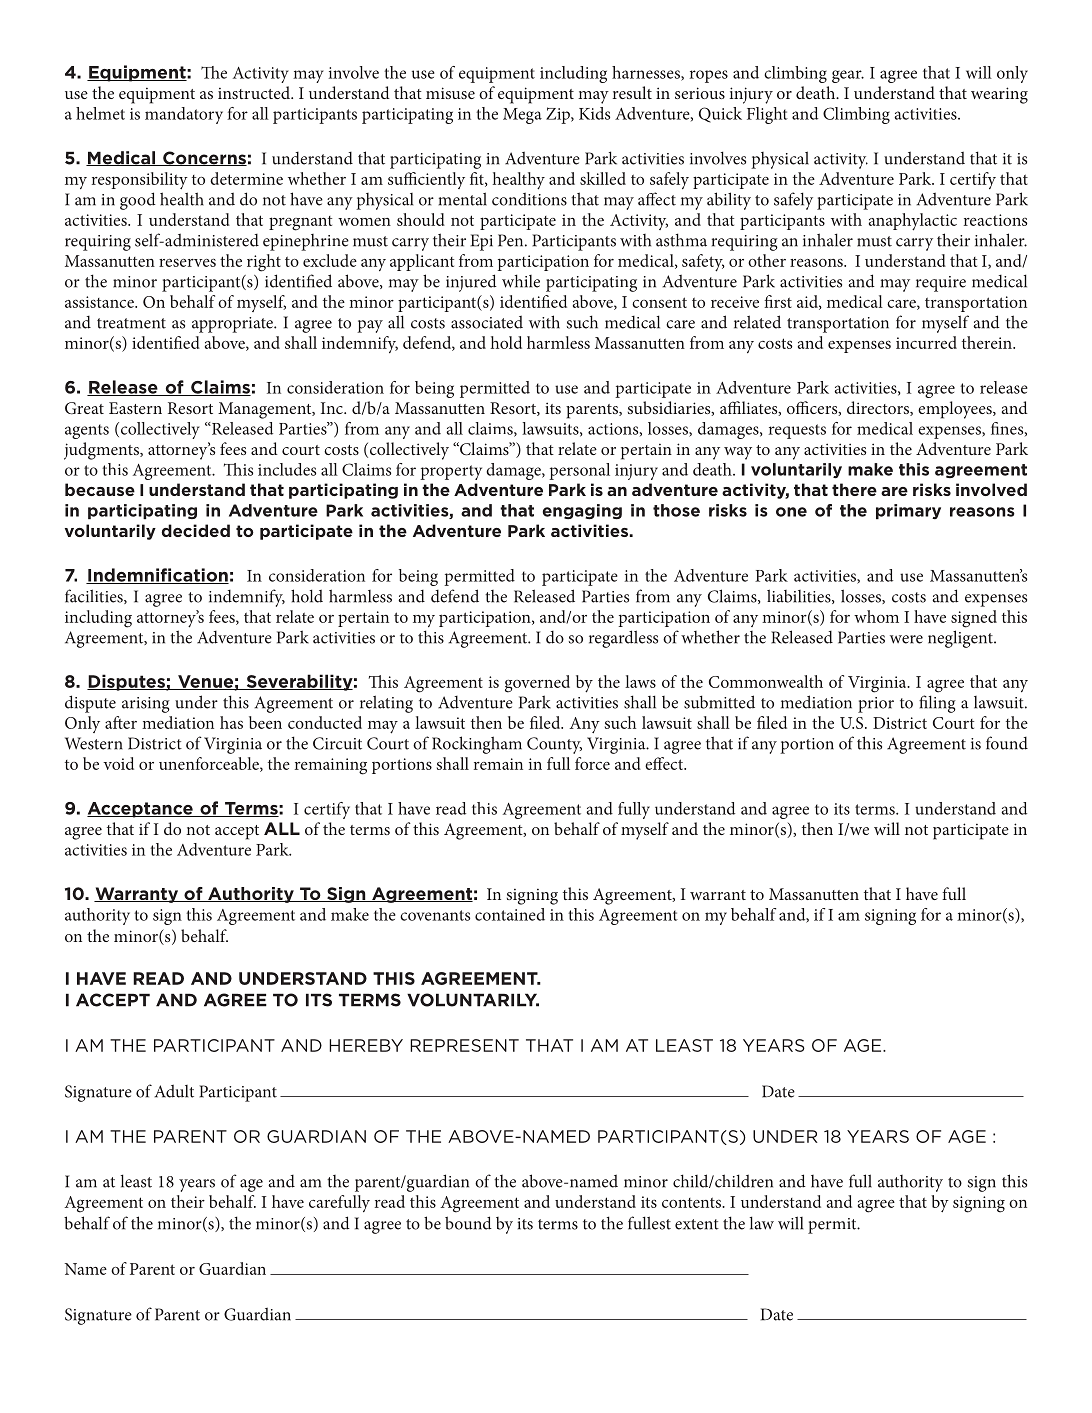 This page has width=1092, height=1413. Describe the element at coordinates (848, 76) in the page. I see `gear` at that location.
